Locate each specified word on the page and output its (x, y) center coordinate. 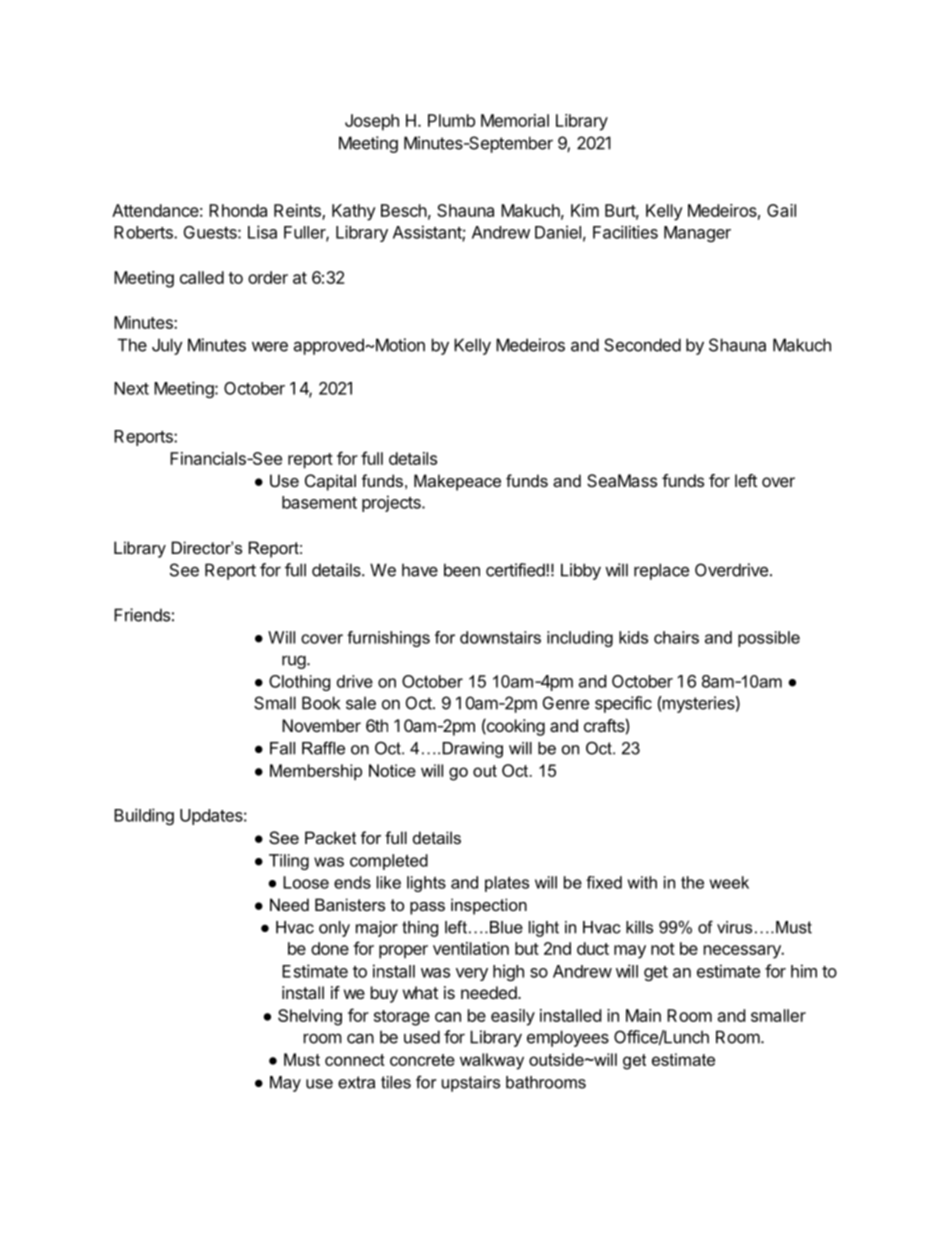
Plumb (451, 120)
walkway (492, 1061)
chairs (676, 637)
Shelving (310, 1017)
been (462, 570)
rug (294, 662)
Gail (781, 210)
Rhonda (238, 210)
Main (643, 1015)
